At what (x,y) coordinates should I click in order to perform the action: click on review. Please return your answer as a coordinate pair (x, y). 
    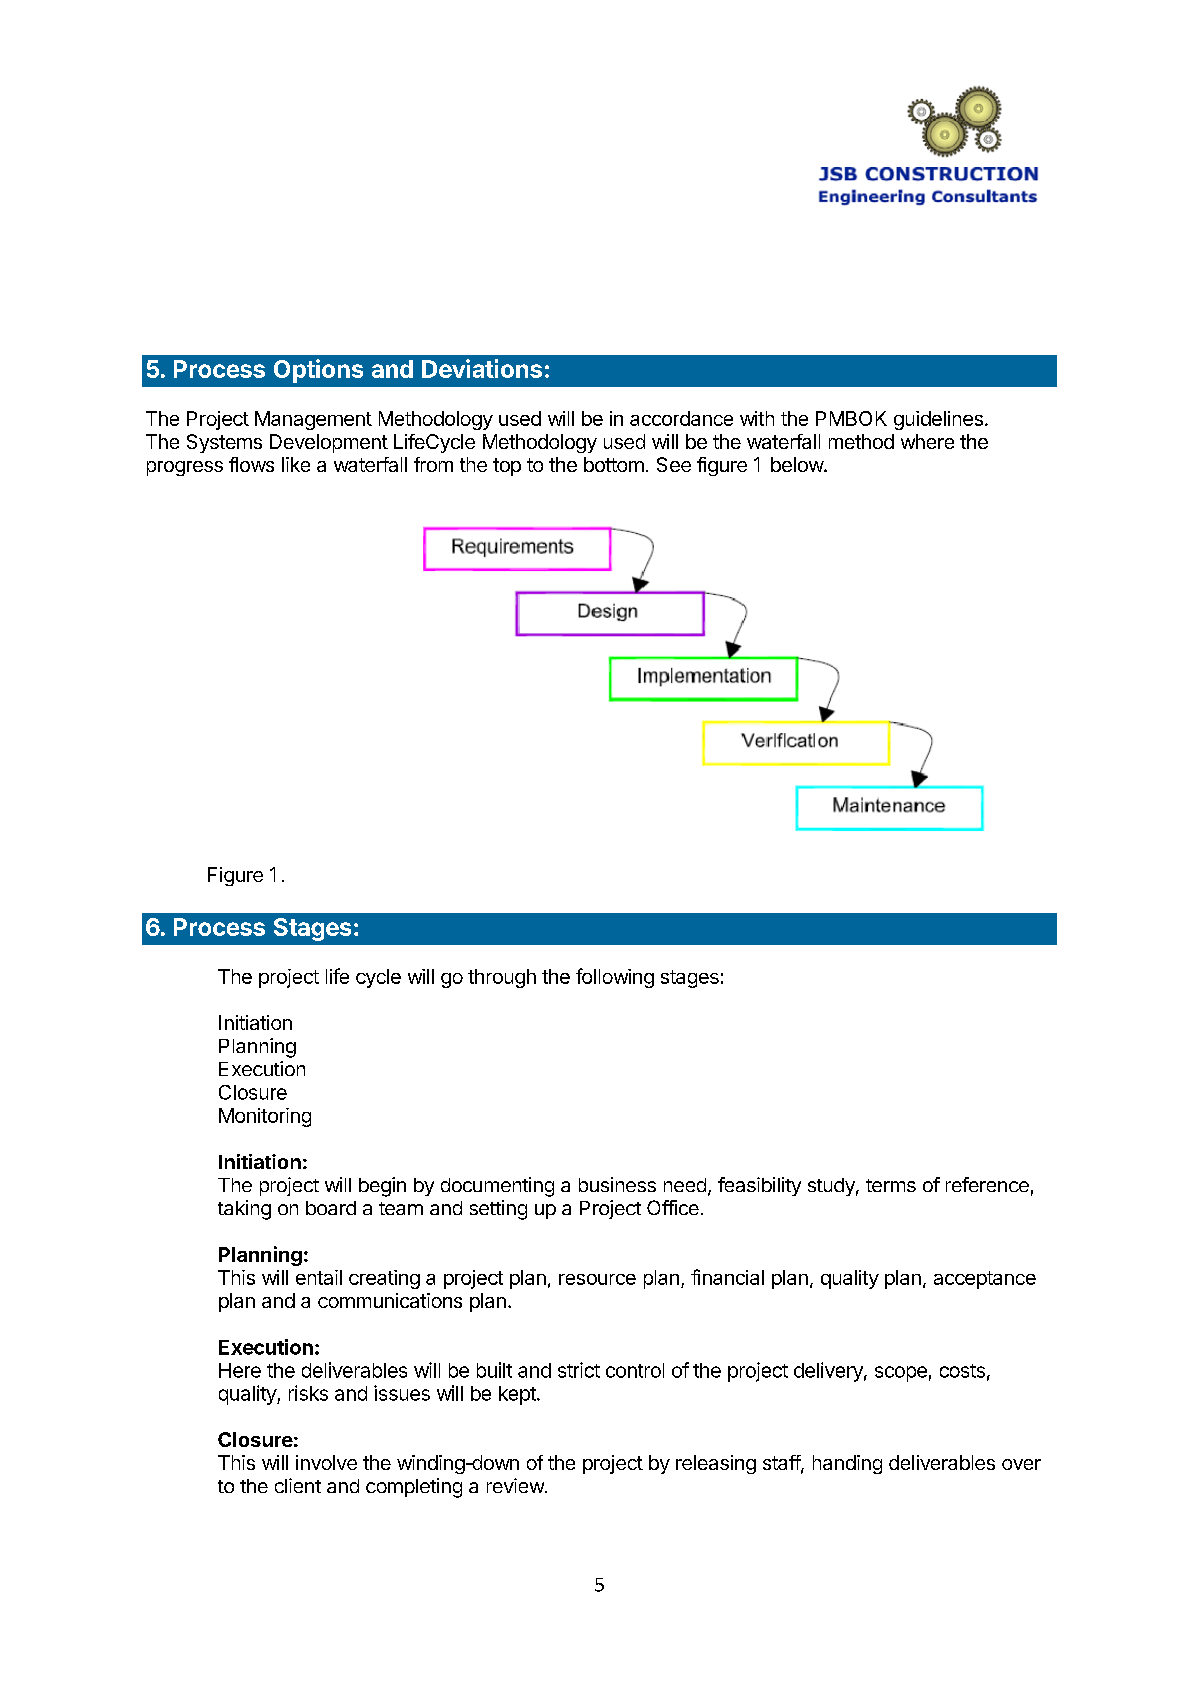
    Looking at the image, I should click on (516, 1485).
